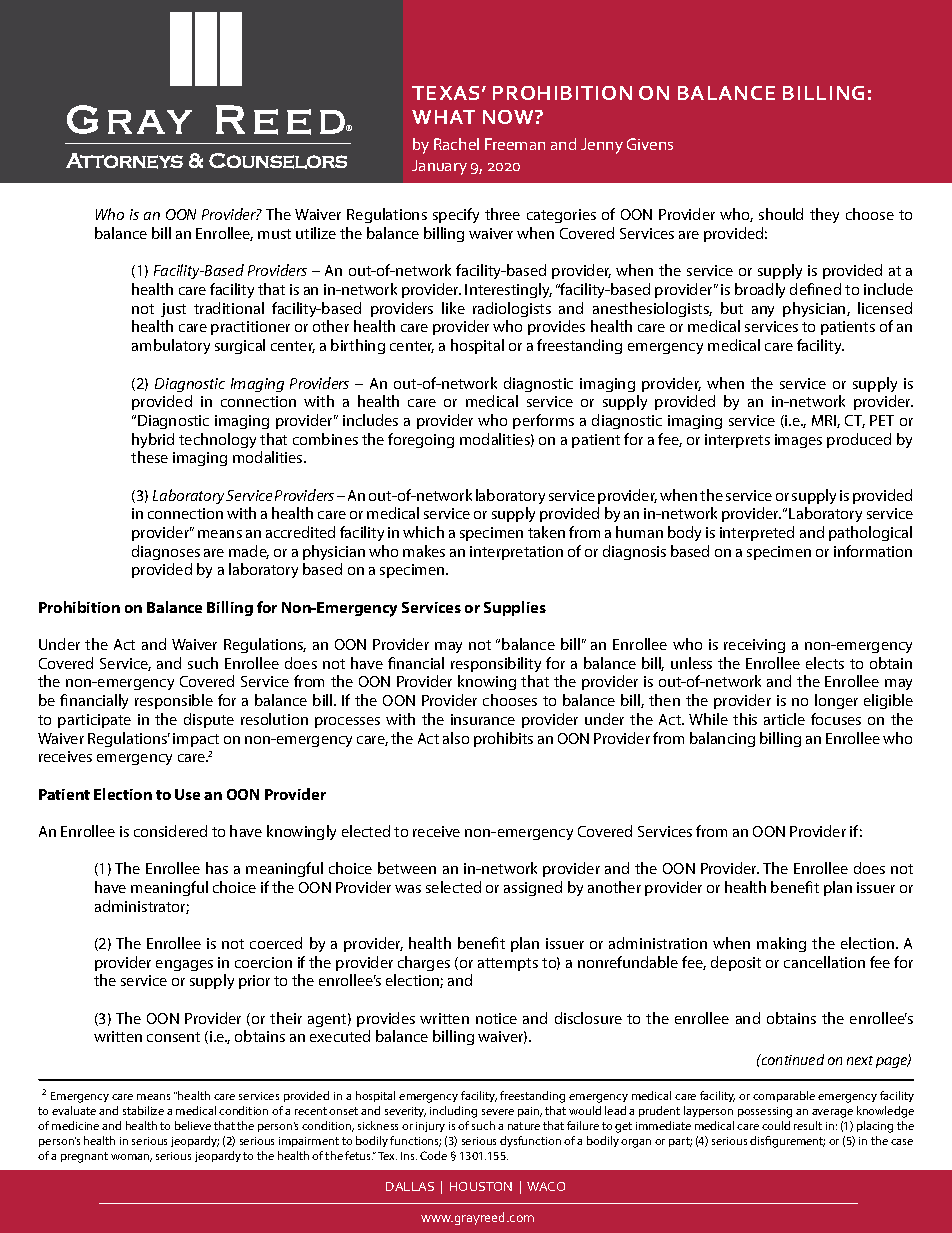 The height and width of the screenshot is (1233, 952). I want to click on elects, so click(825, 663).
